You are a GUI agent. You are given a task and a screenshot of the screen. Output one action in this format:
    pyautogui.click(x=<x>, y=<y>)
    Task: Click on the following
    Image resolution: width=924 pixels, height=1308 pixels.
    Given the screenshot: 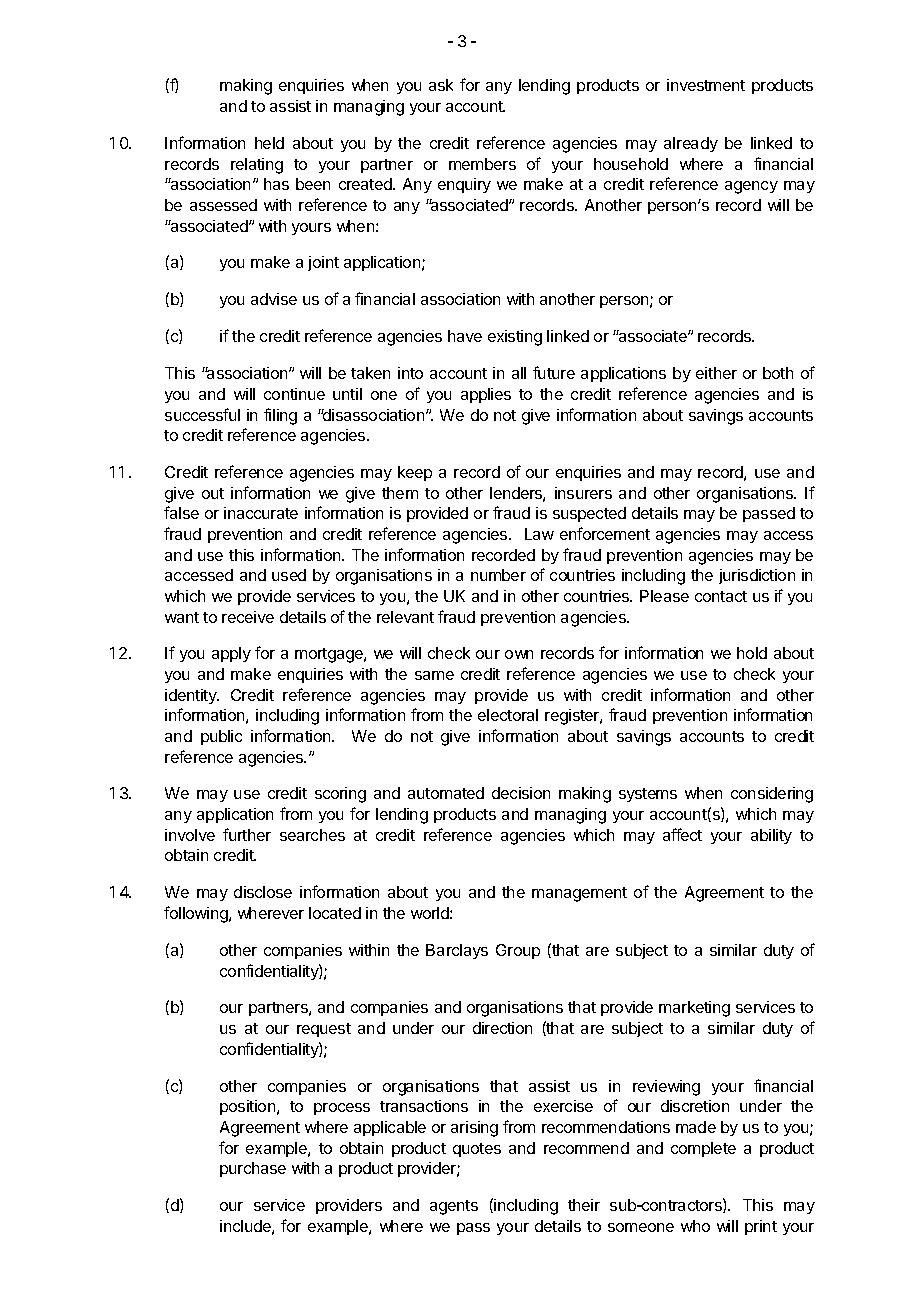 What is the action you would take?
    pyautogui.click(x=197, y=914)
